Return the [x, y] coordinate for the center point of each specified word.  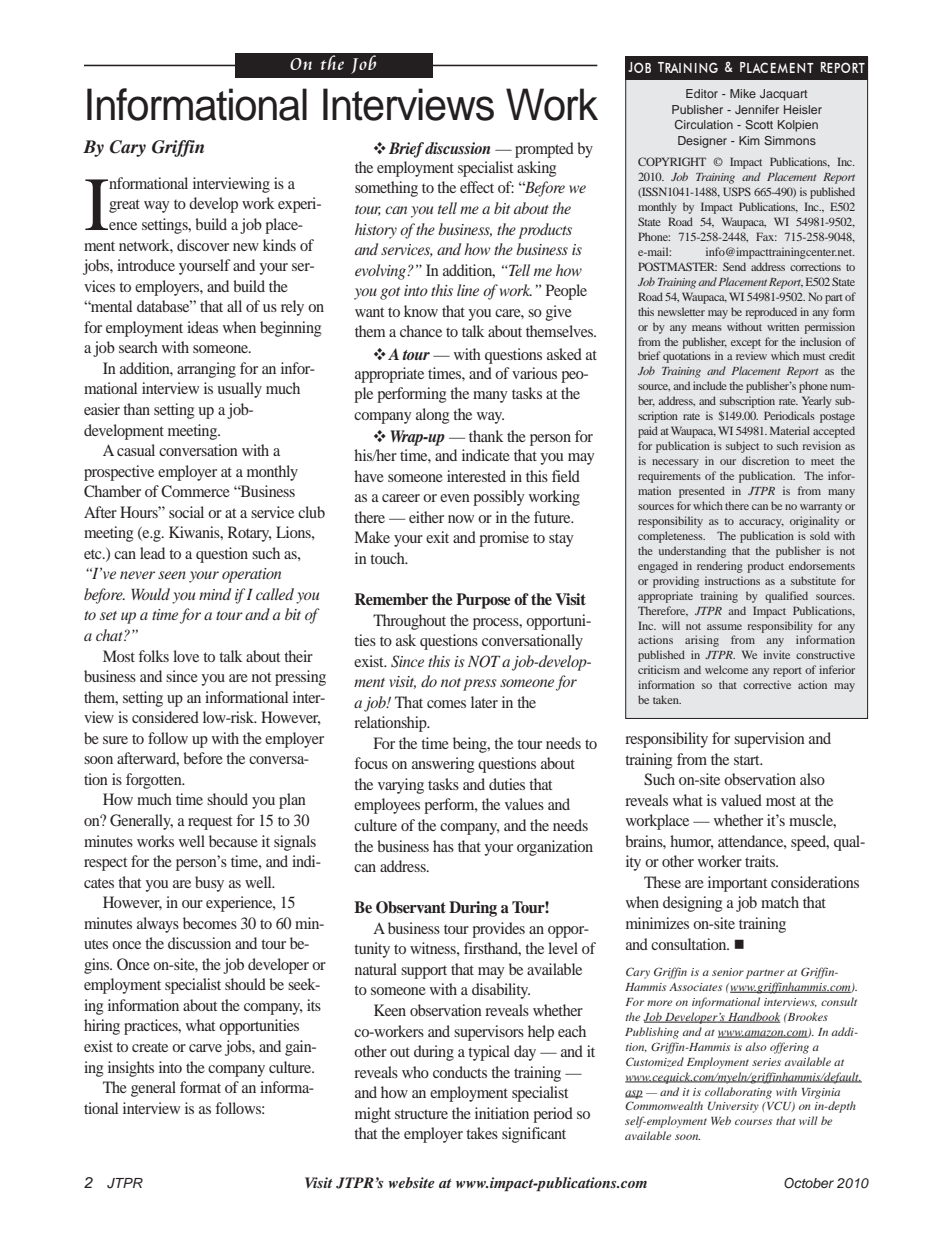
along [432, 416]
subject [742, 447]
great [124, 206]
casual [136, 450]
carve [205, 1048]
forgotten [155, 781]
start [748, 760]
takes [482, 1133]
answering [443, 765]
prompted [544, 150]
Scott [759, 124]
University [733, 1107]
